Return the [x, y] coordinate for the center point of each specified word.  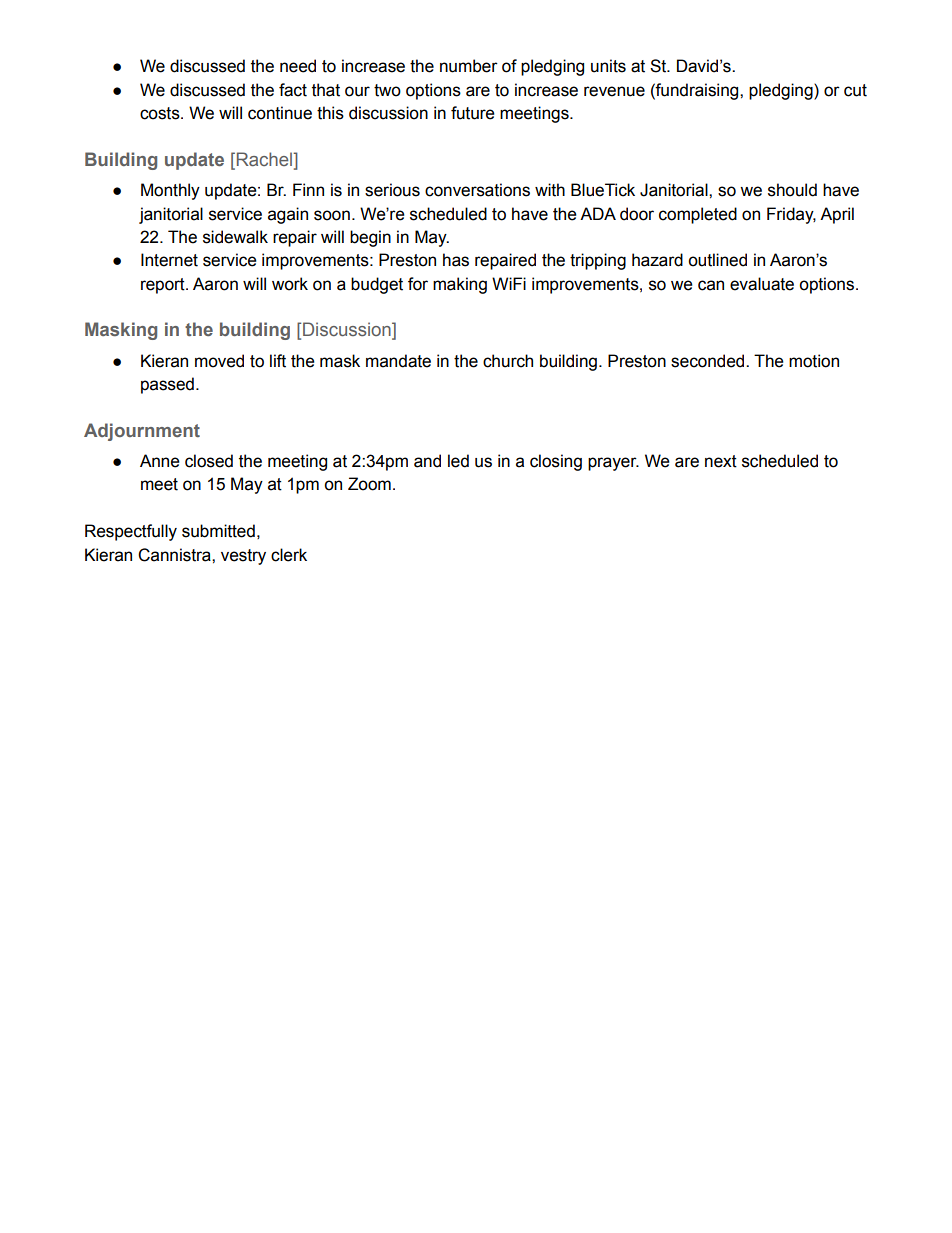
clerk [289, 555]
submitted [218, 531]
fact [293, 90]
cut [855, 90]
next [721, 461]
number [469, 66]
